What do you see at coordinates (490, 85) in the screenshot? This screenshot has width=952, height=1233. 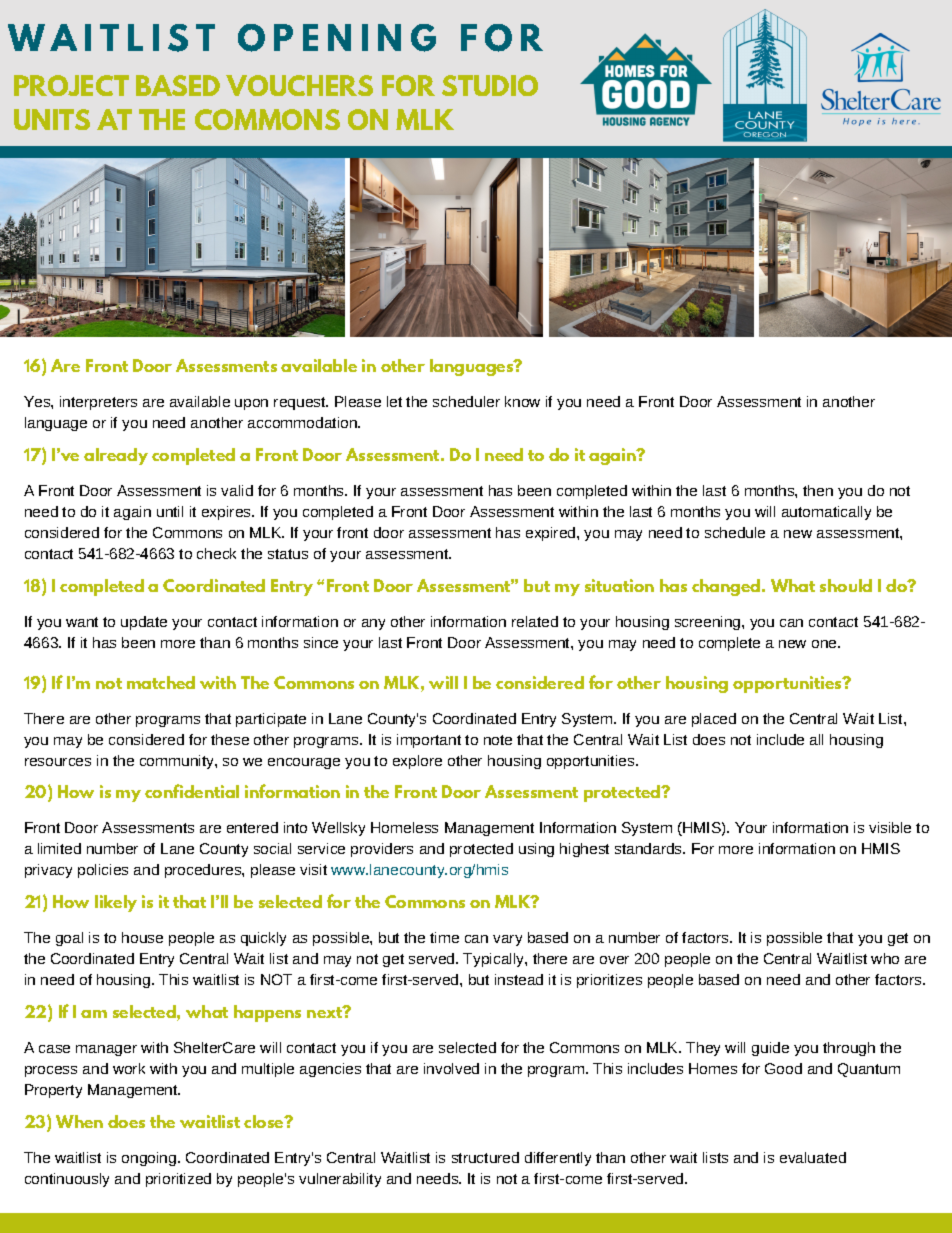 I see `STUDIO` at bounding box center [490, 85].
